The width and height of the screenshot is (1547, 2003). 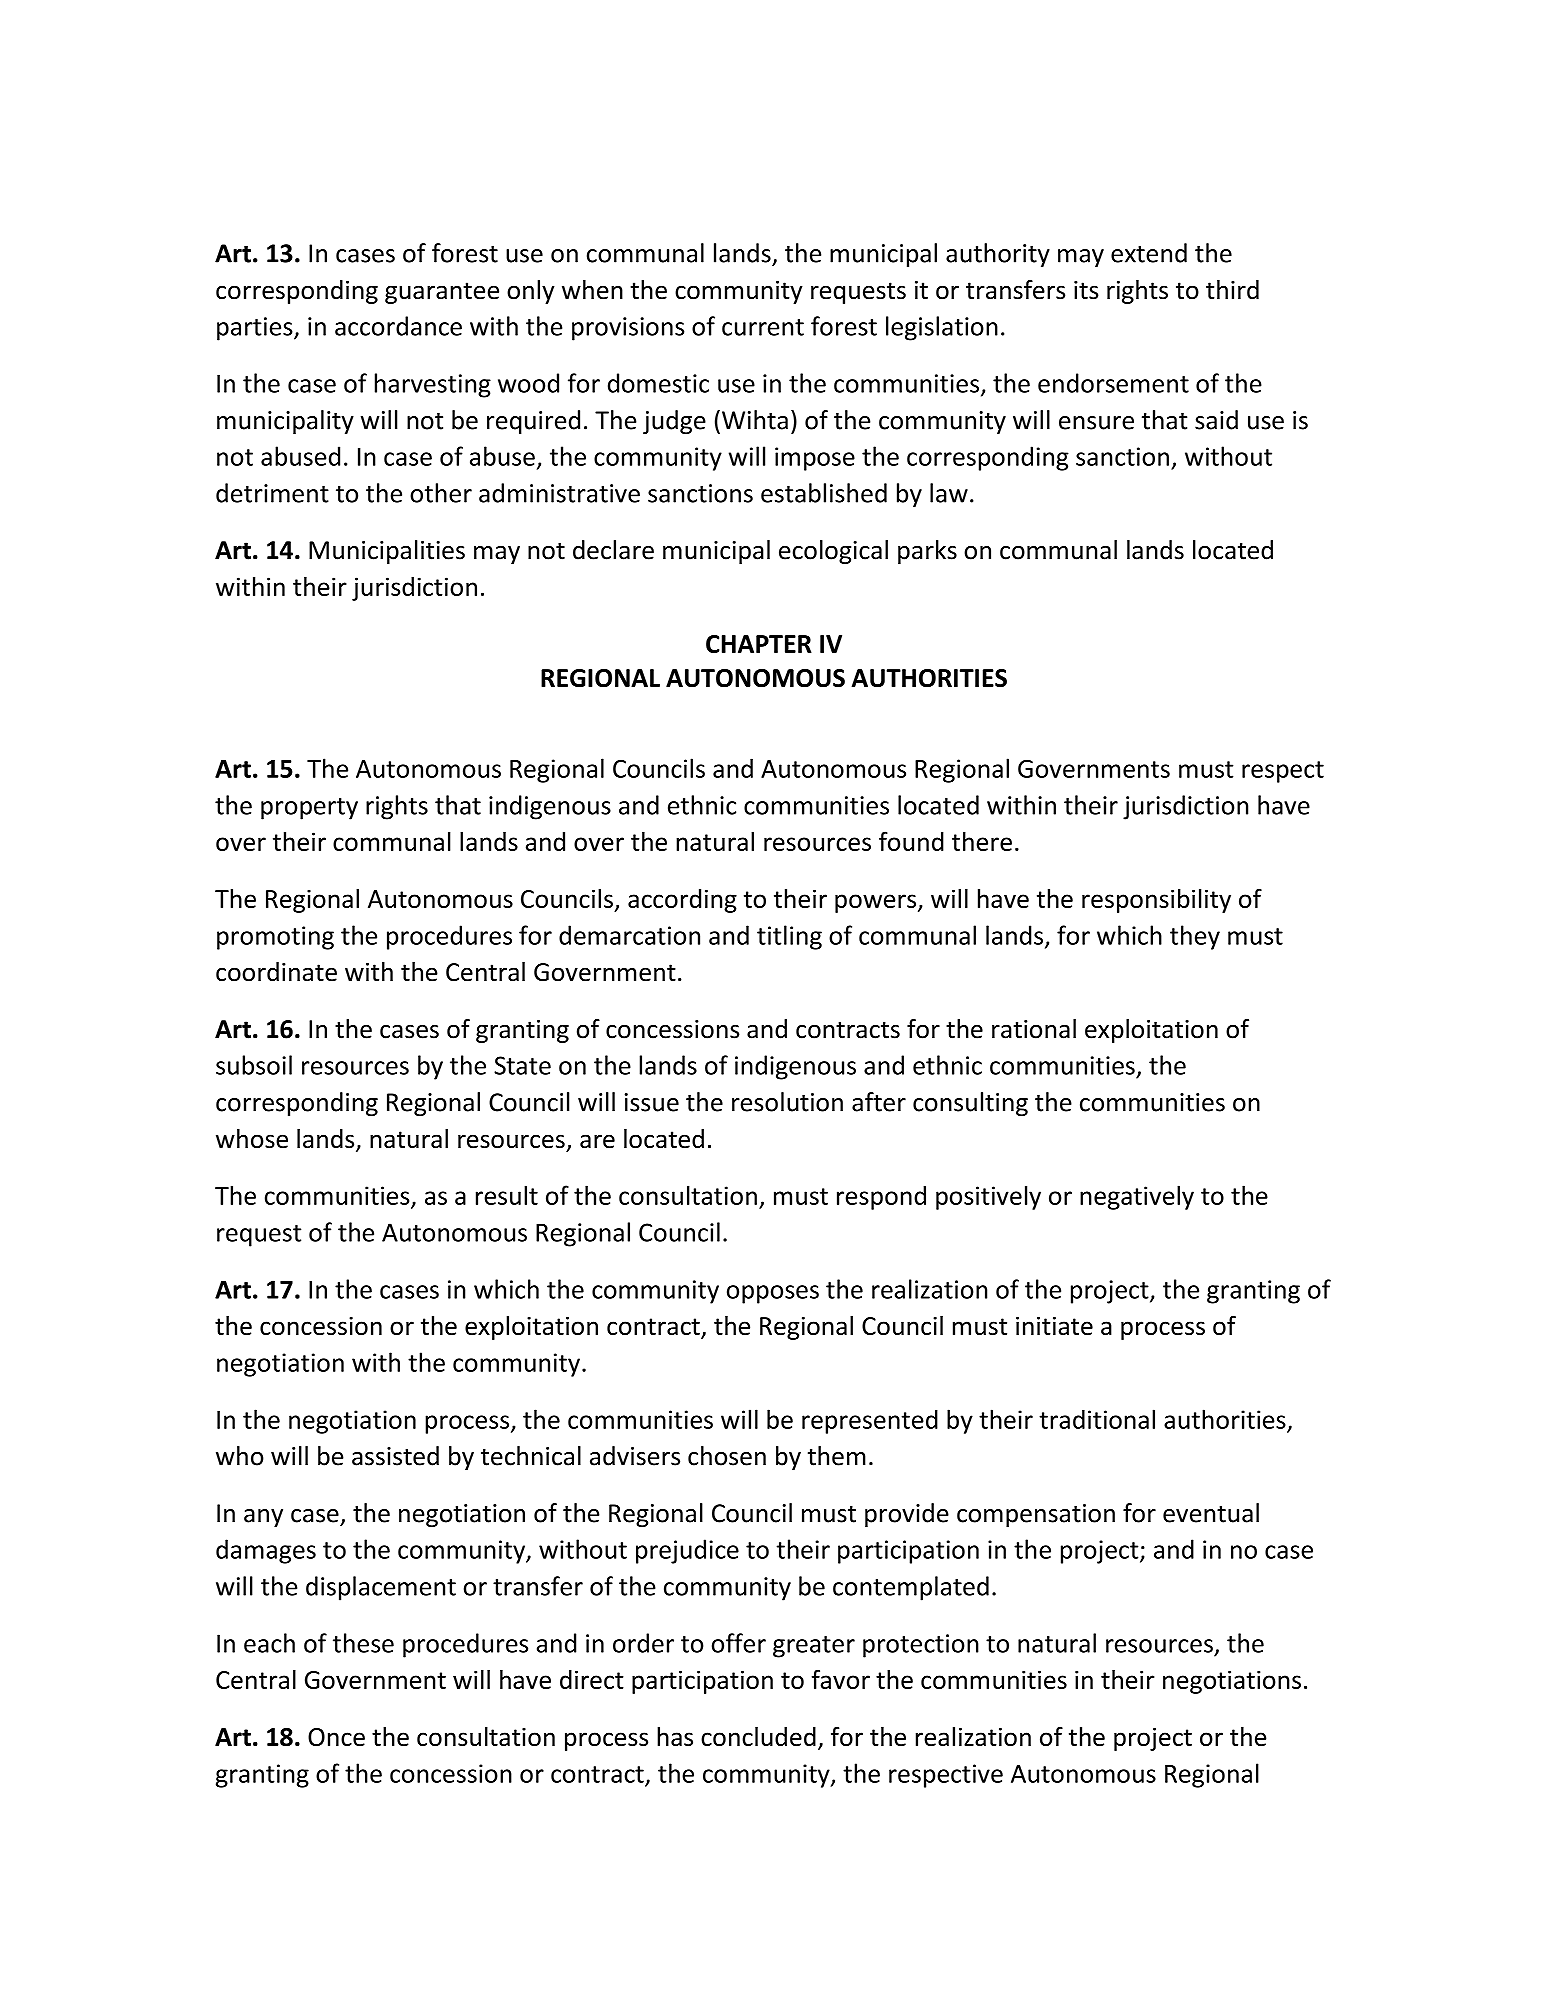 What do you see at coordinates (441, 493) in the screenshot?
I see `other` at bounding box center [441, 493].
